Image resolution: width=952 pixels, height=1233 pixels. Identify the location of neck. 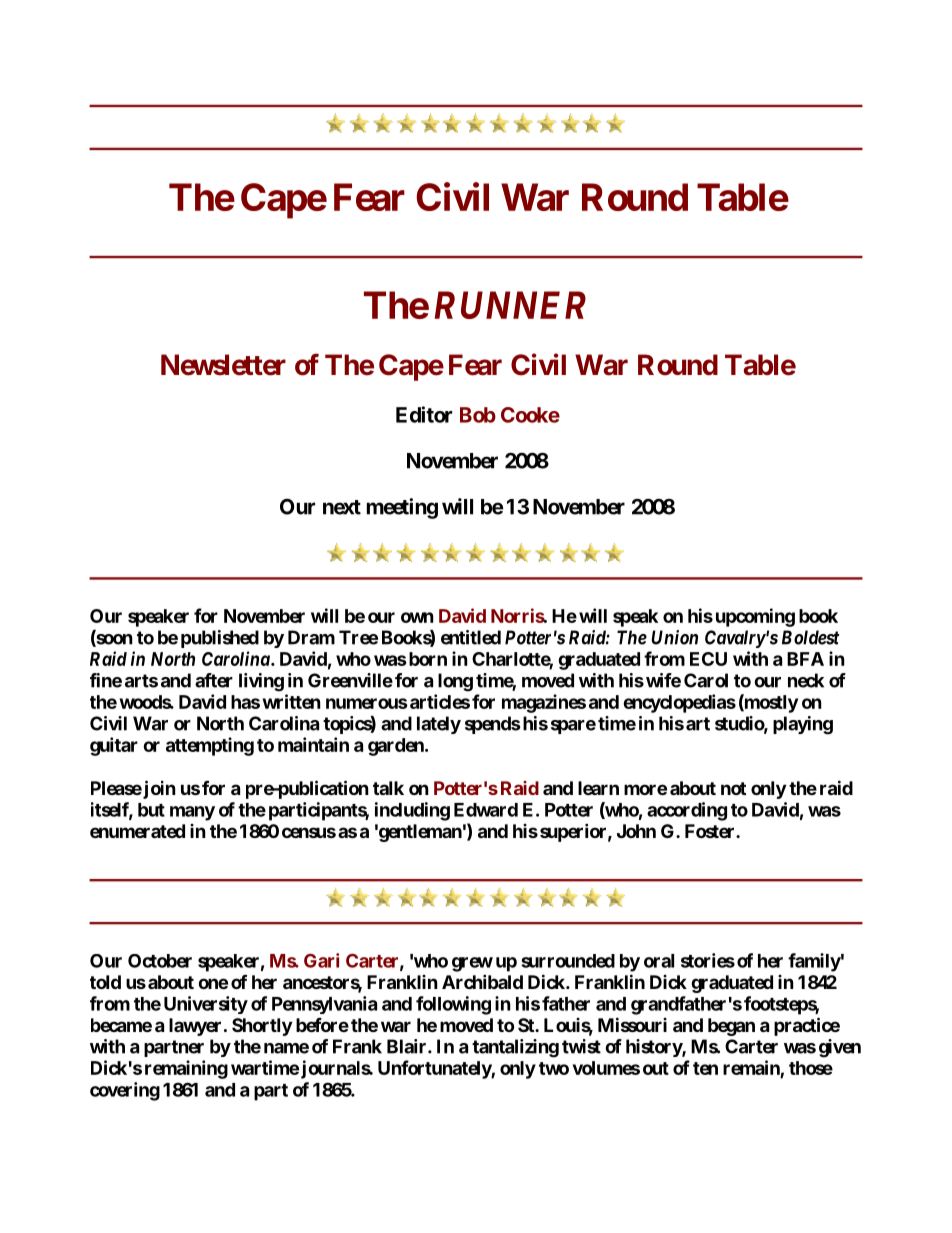
(806, 680).
